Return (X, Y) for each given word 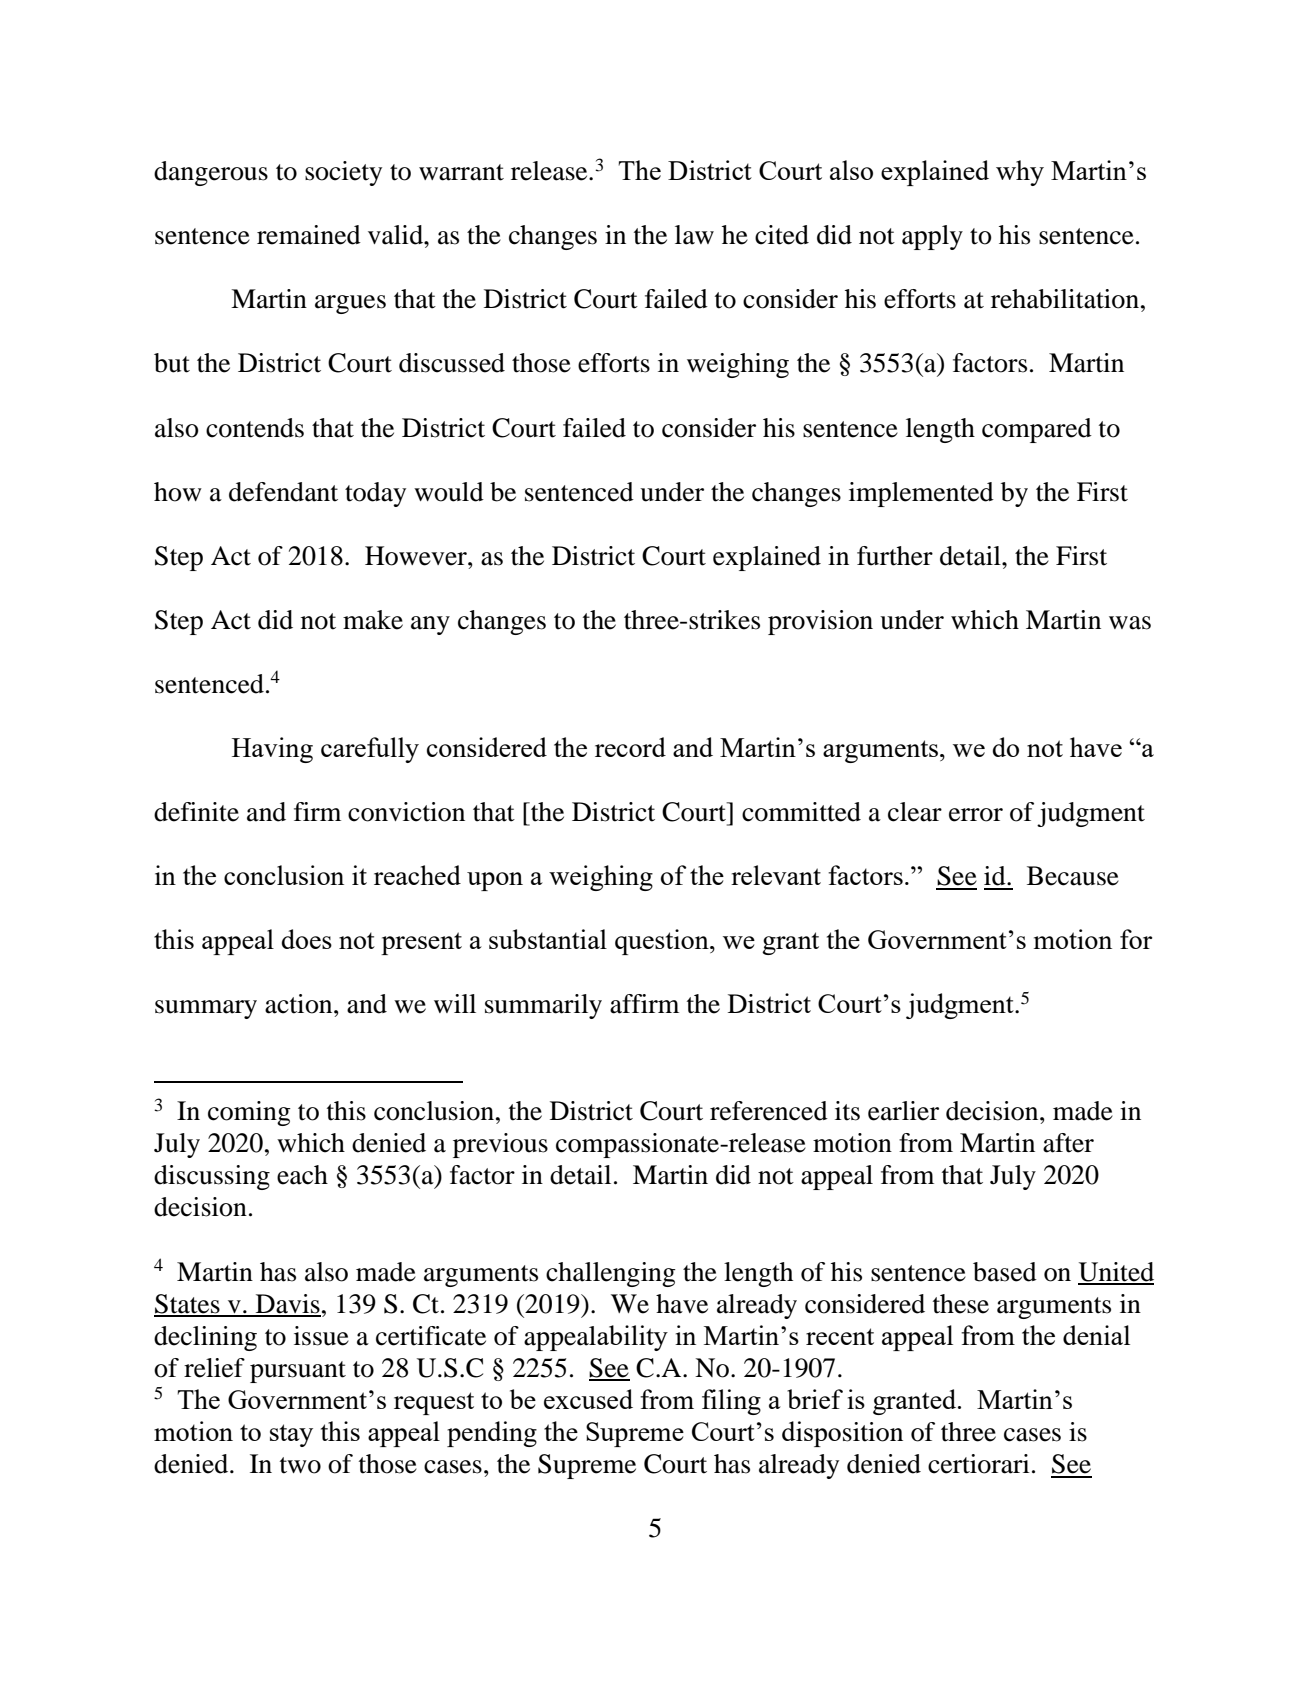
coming (249, 1113)
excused (588, 1399)
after (1068, 1143)
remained (309, 235)
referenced (769, 1111)
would (449, 492)
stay (291, 1435)
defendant (283, 492)
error (976, 815)
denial (1096, 1335)
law (694, 235)
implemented (921, 494)
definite (196, 812)
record (630, 747)
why (1020, 173)
